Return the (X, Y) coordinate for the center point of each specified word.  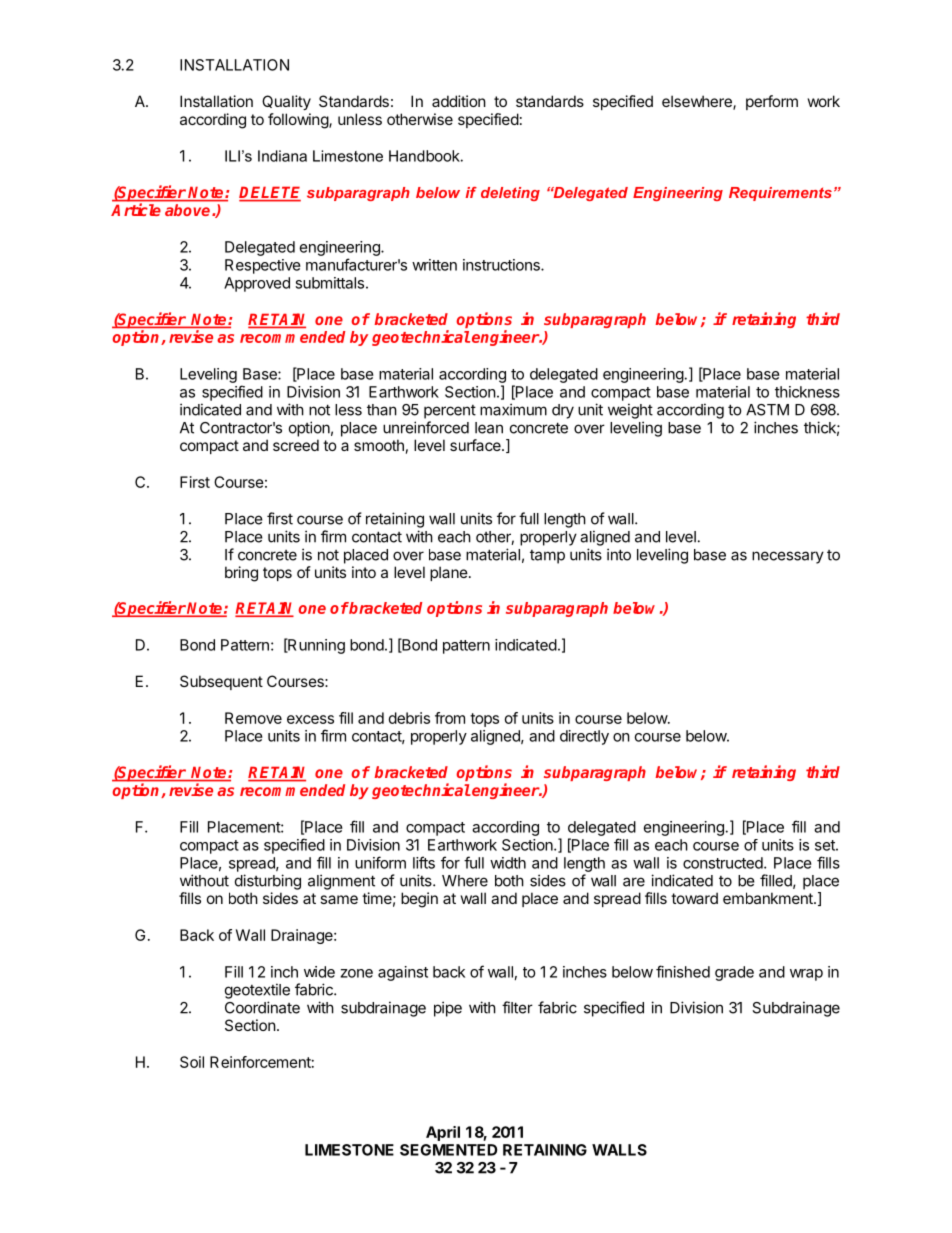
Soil (192, 1062)
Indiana (282, 156)
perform (772, 102)
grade (734, 973)
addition (459, 101)
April (443, 1133)
